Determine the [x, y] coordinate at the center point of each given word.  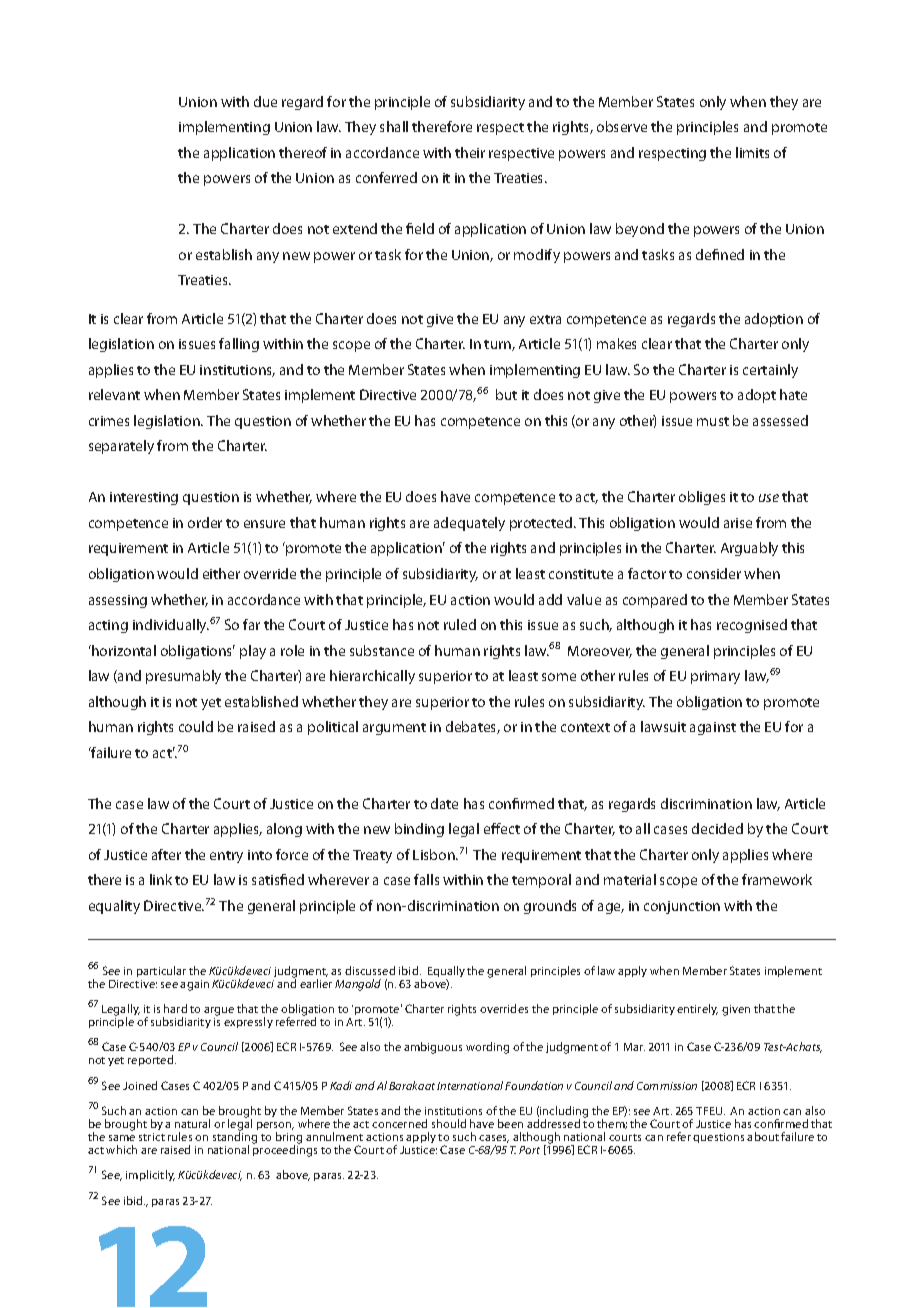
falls [426, 879]
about [763, 1136]
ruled [460, 624]
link [161, 879]
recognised [752, 626]
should [449, 1123]
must [713, 421]
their [470, 152]
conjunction [682, 907]
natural [192, 1123]
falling [239, 345]
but [506, 394]
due [265, 101]
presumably [183, 677]
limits [752, 152]
